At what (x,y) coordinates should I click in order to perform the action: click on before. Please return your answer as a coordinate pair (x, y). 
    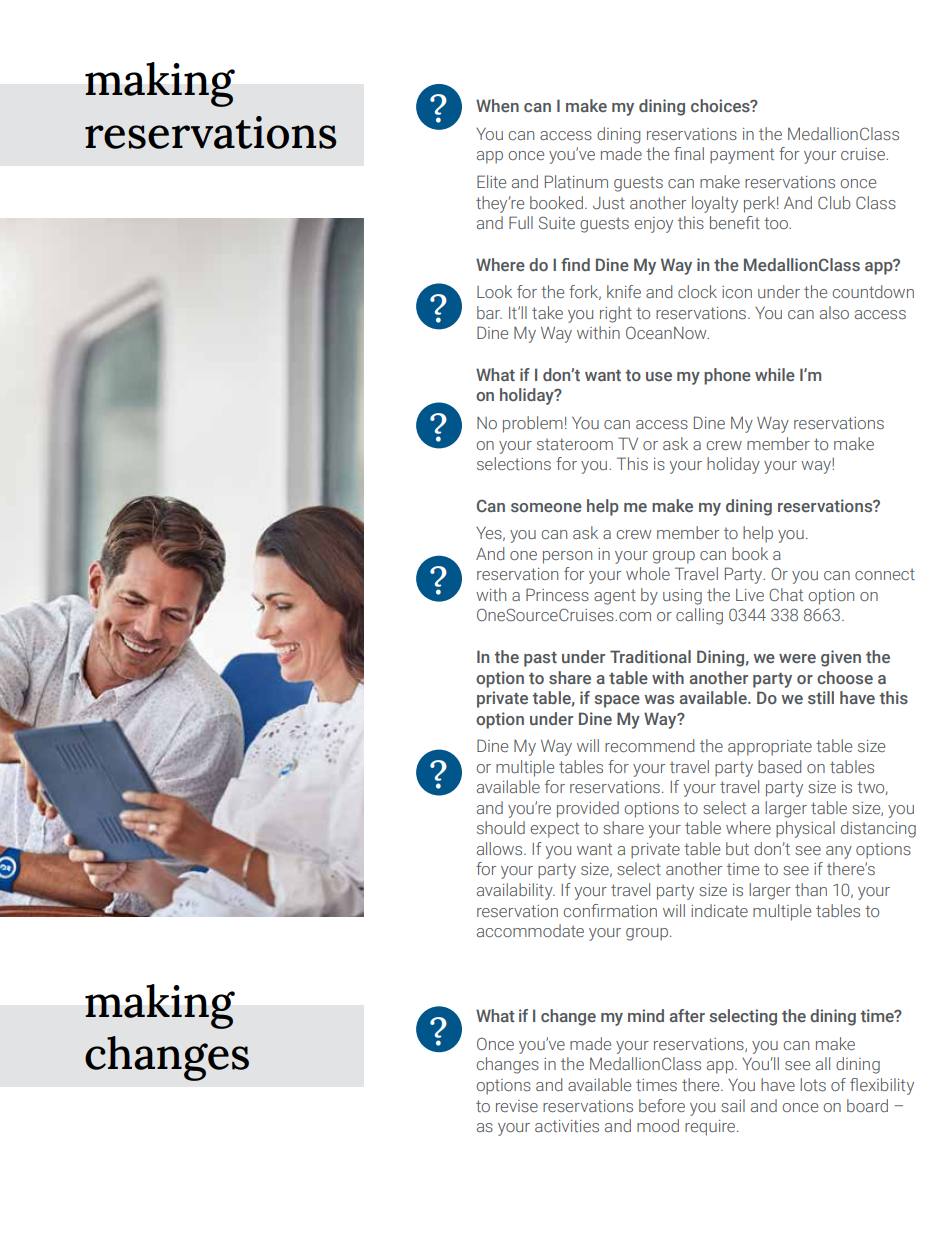
    Looking at the image, I should click on (662, 1105).
